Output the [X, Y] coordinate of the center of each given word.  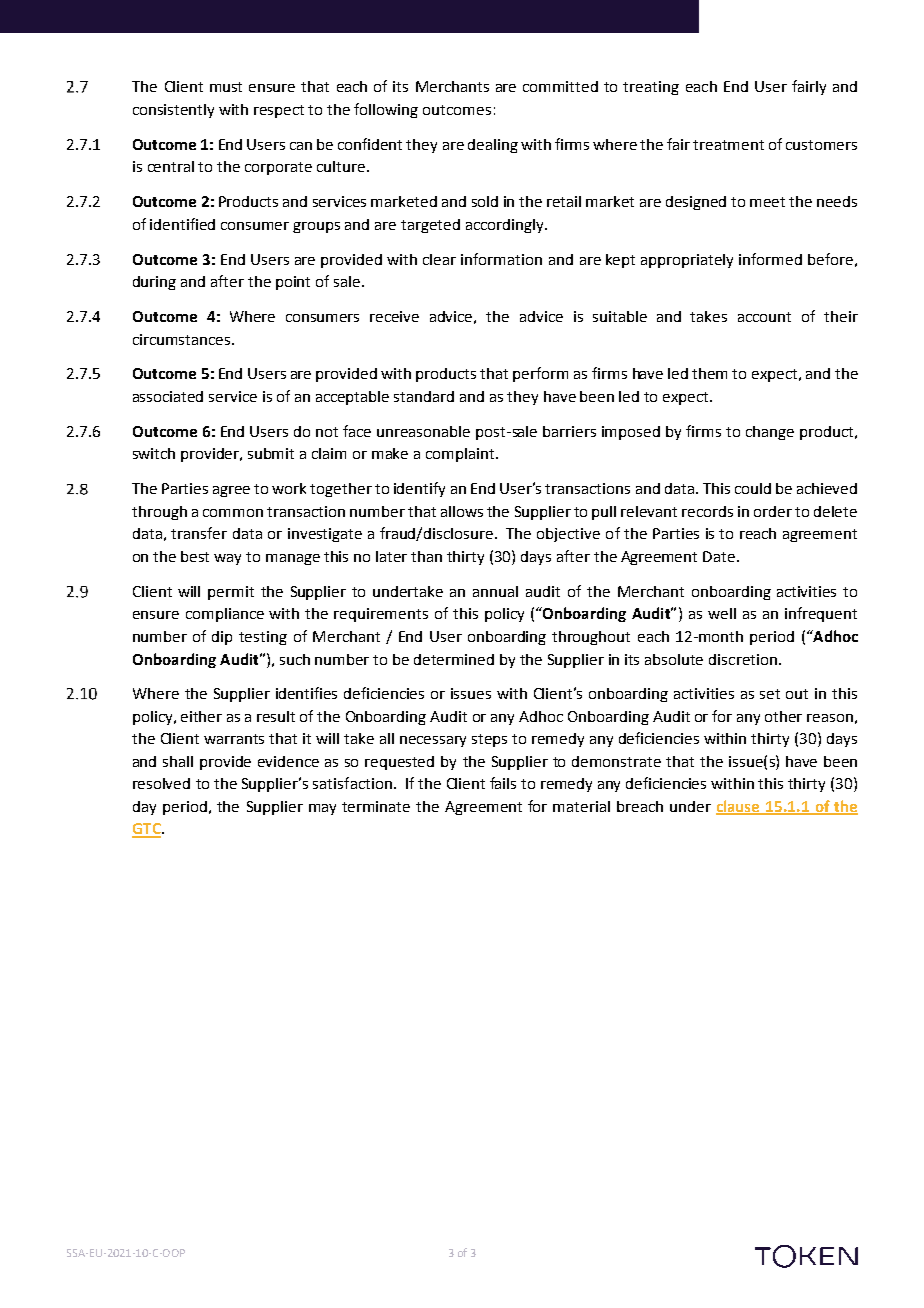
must [226, 87]
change [770, 433]
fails [503, 783]
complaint [461, 455]
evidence [288, 761]
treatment [728, 145]
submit [271, 453]
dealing [493, 146]
